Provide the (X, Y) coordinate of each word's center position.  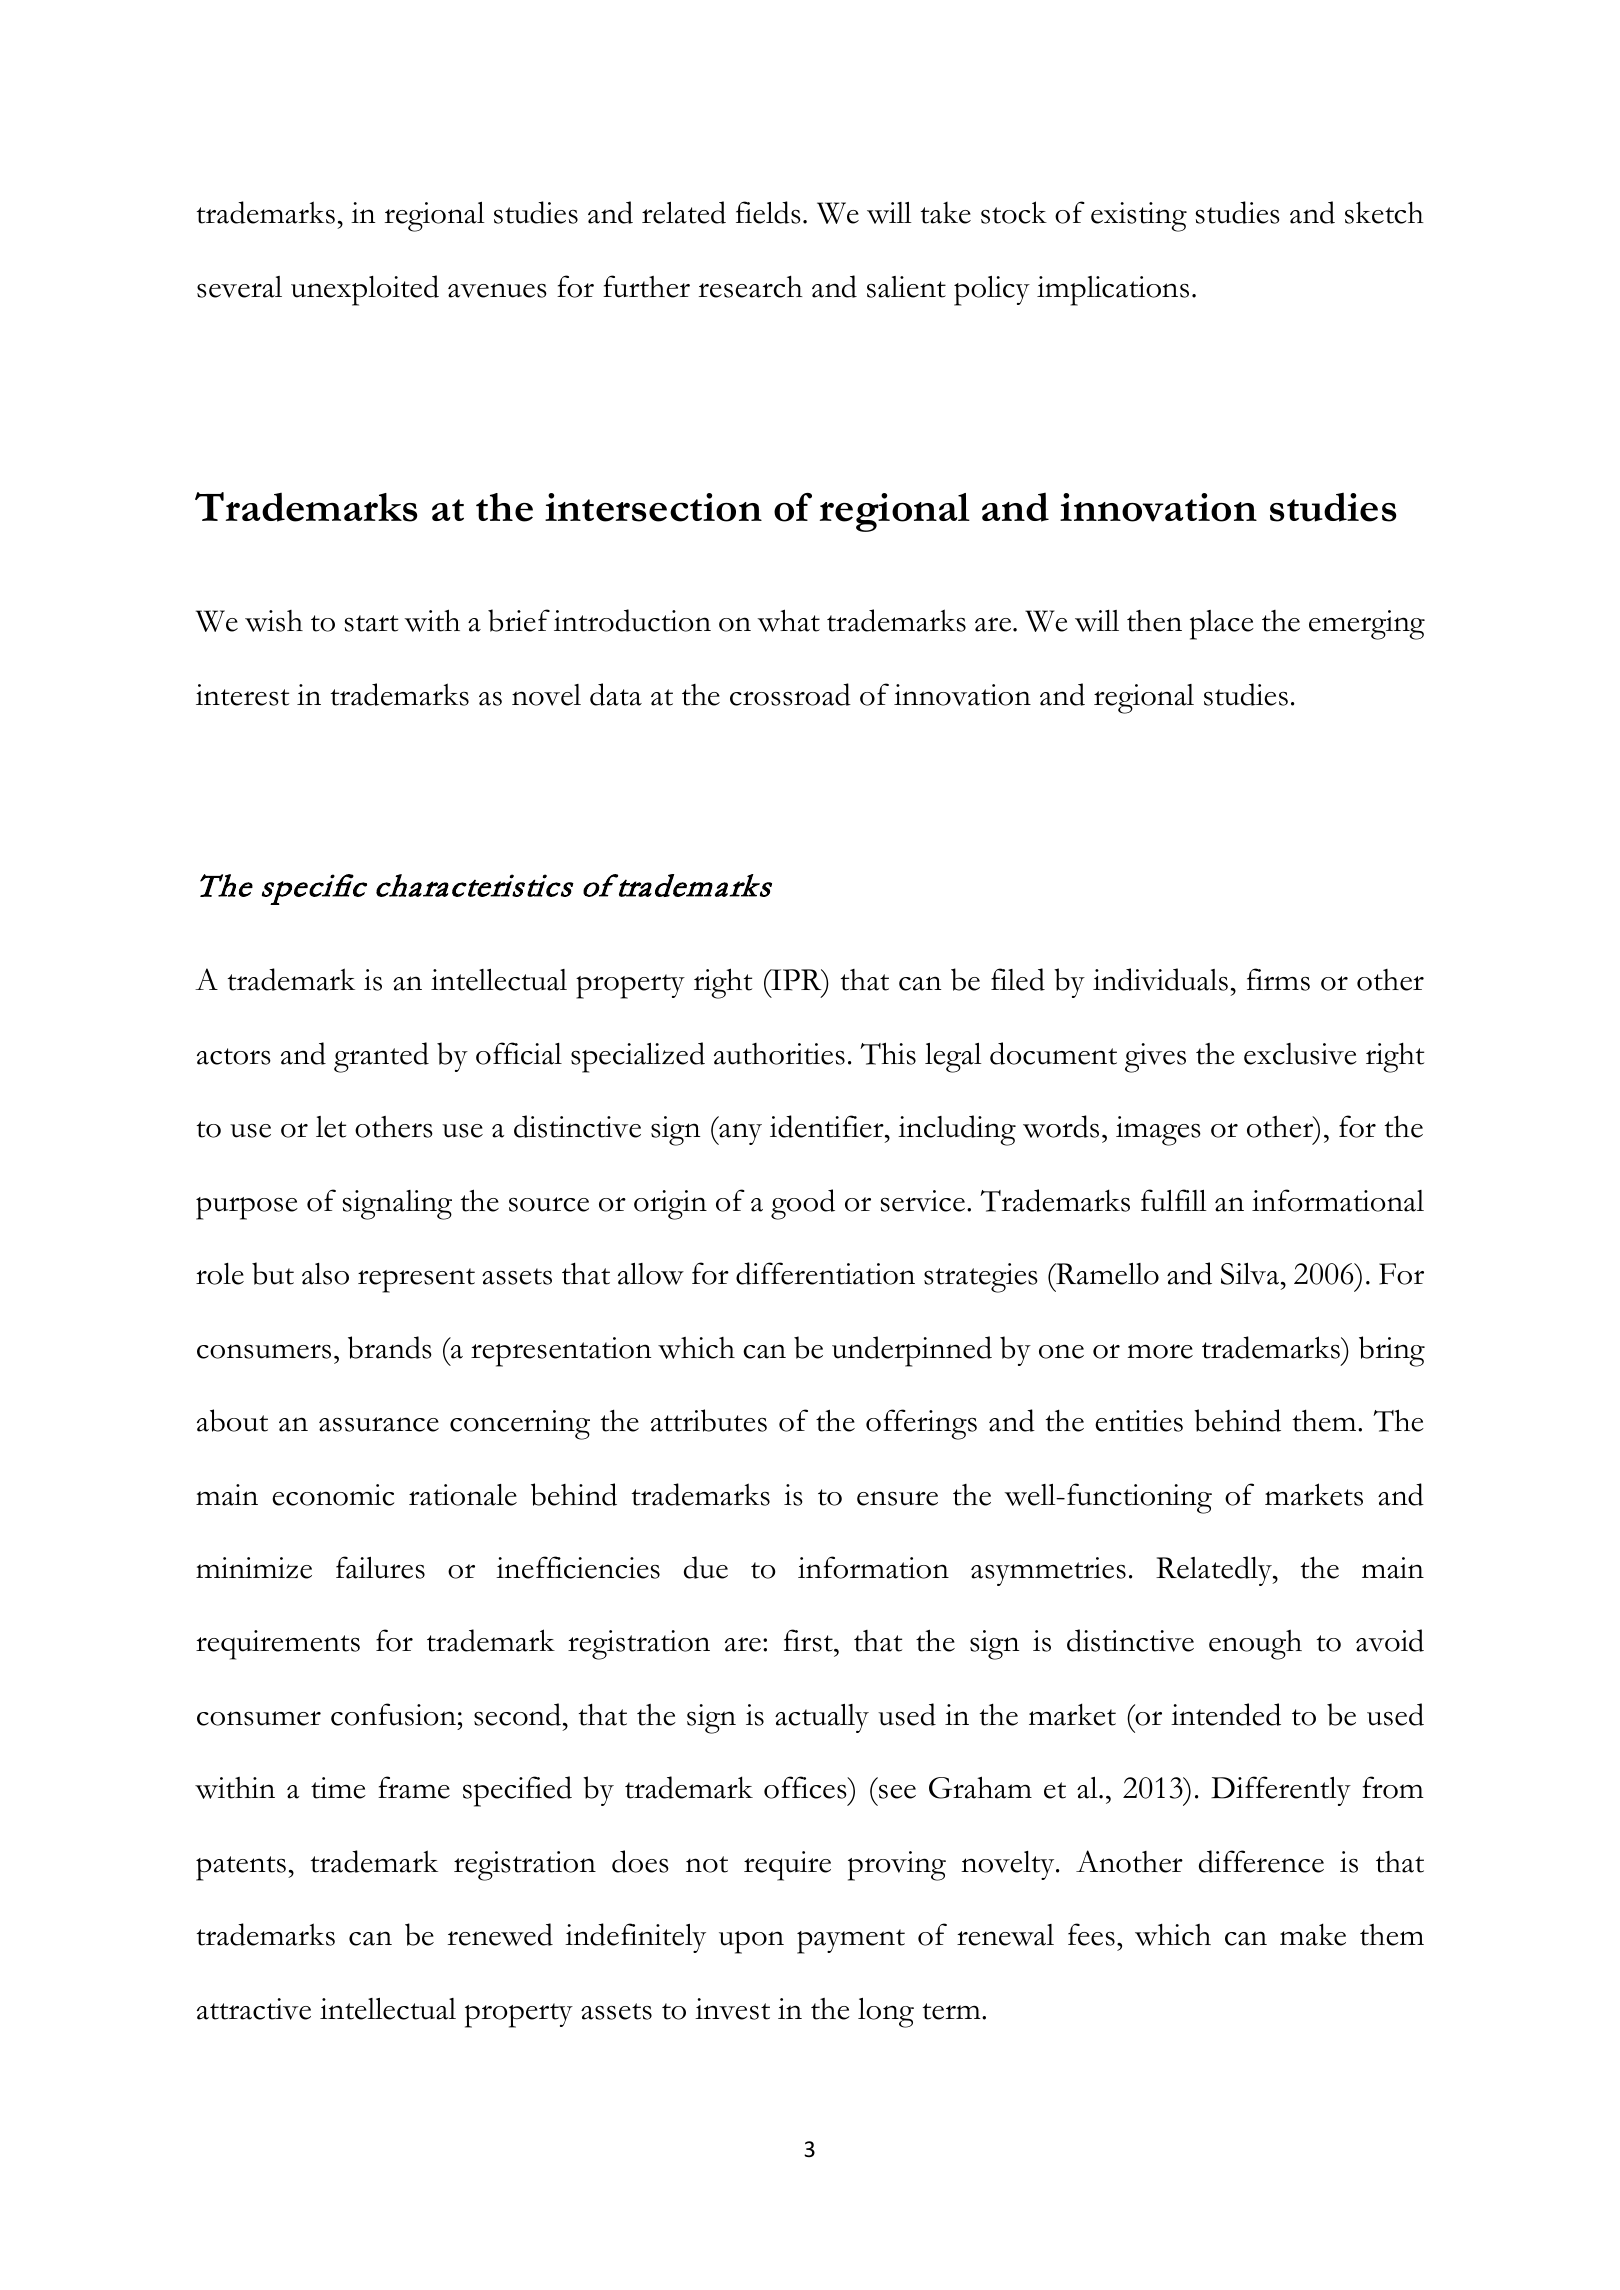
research (751, 286)
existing (1139, 217)
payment (851, 1941)
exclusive (1300, 1054)
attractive (254, 2009)
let (331, 1127)
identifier (828, 1126)
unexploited (365, 290)
